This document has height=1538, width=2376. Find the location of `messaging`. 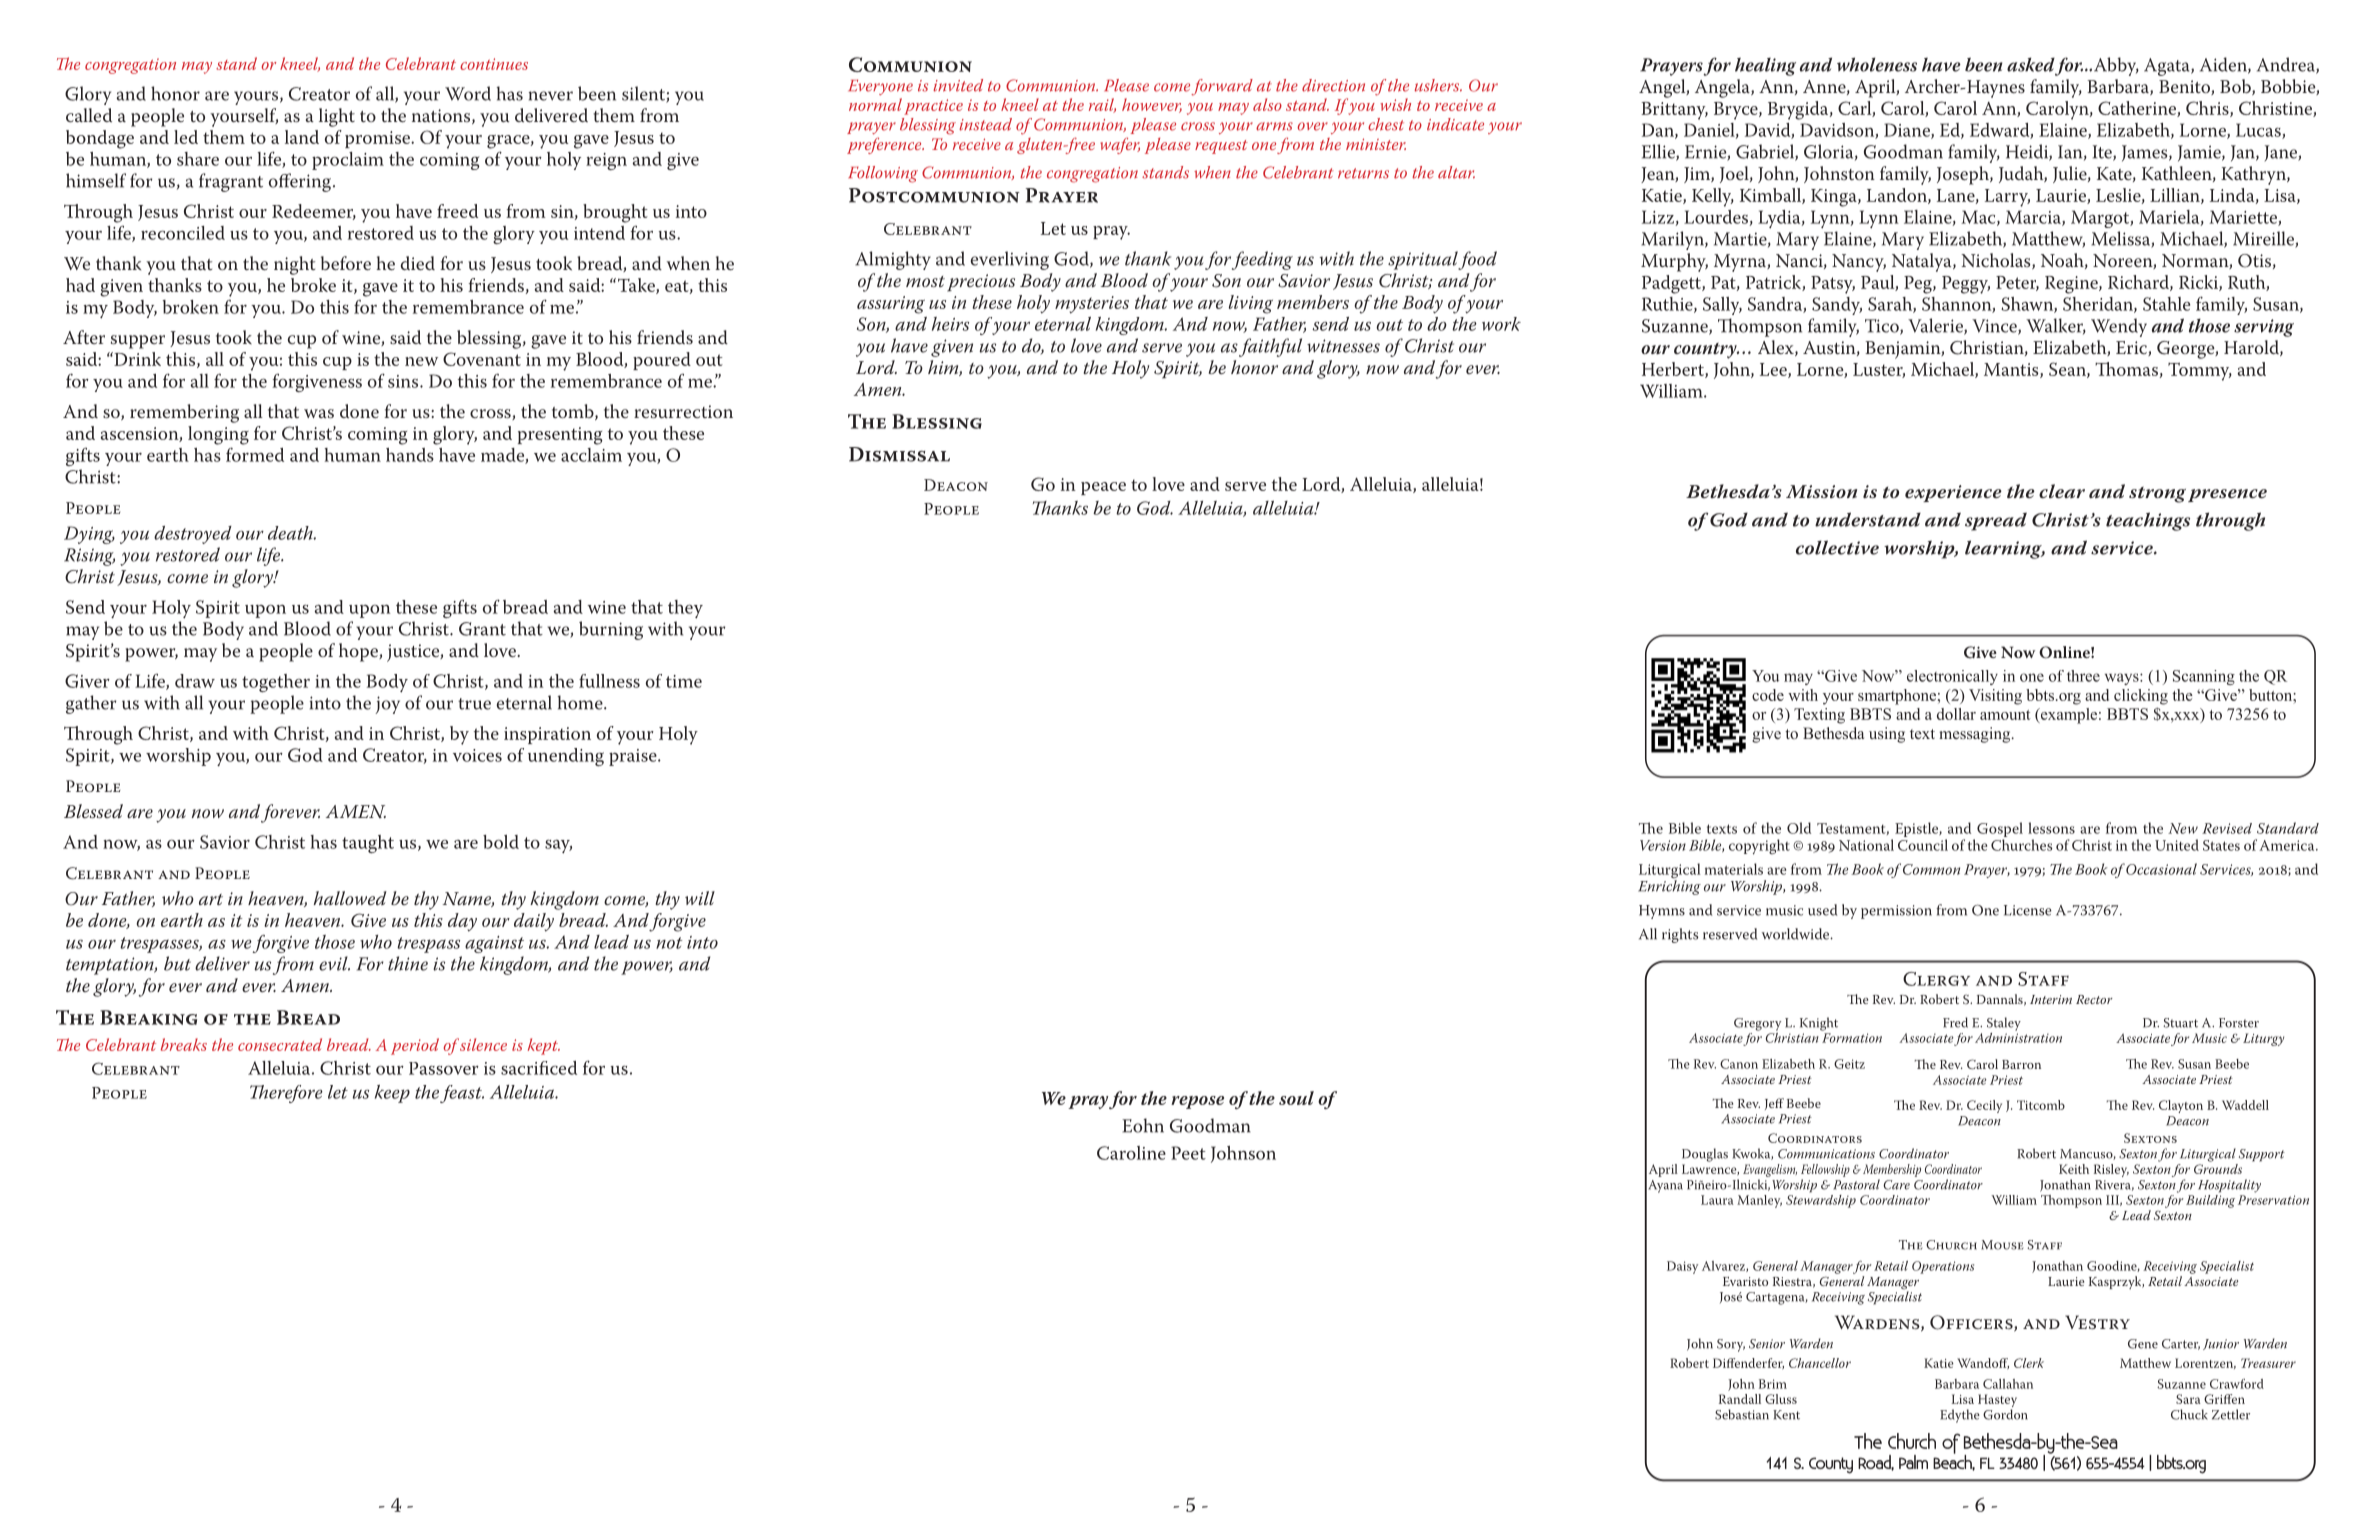

messaging is located at coordinates (1976, 735).
